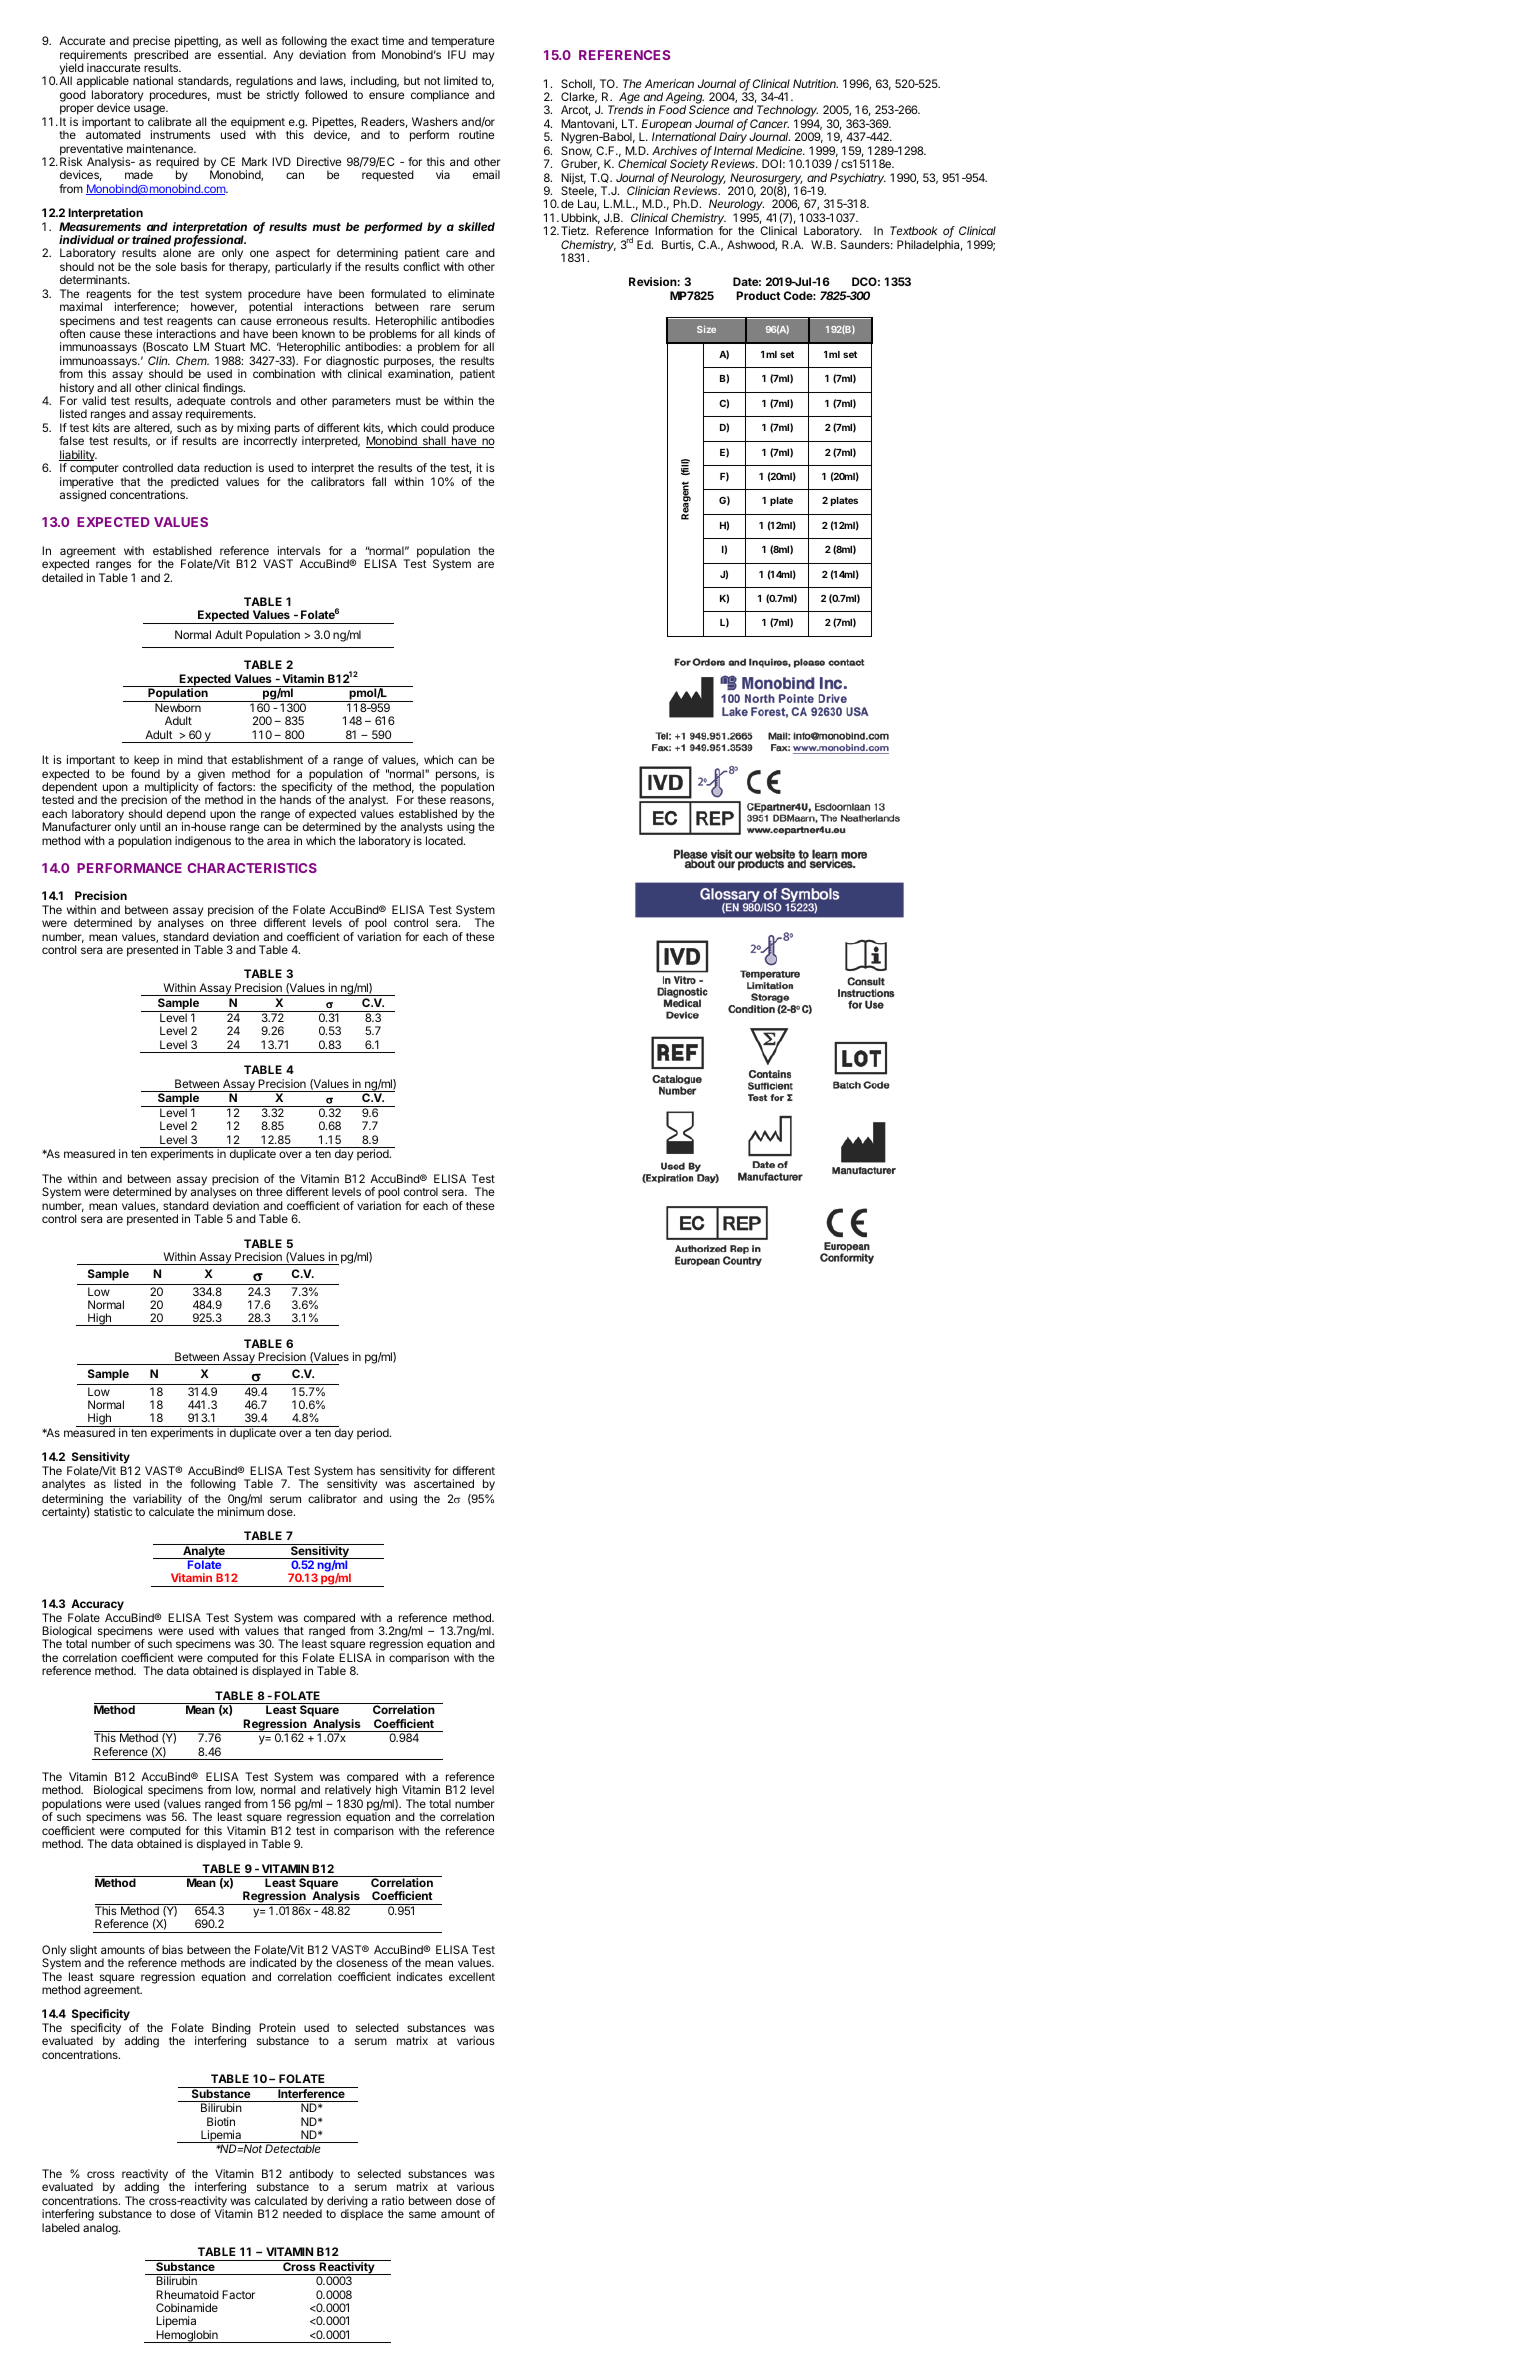 This document has height=2379, width=1539. What do you see at coordinates (476, 134) in the document?
I see `routine` at bounding box center [476, 134].
